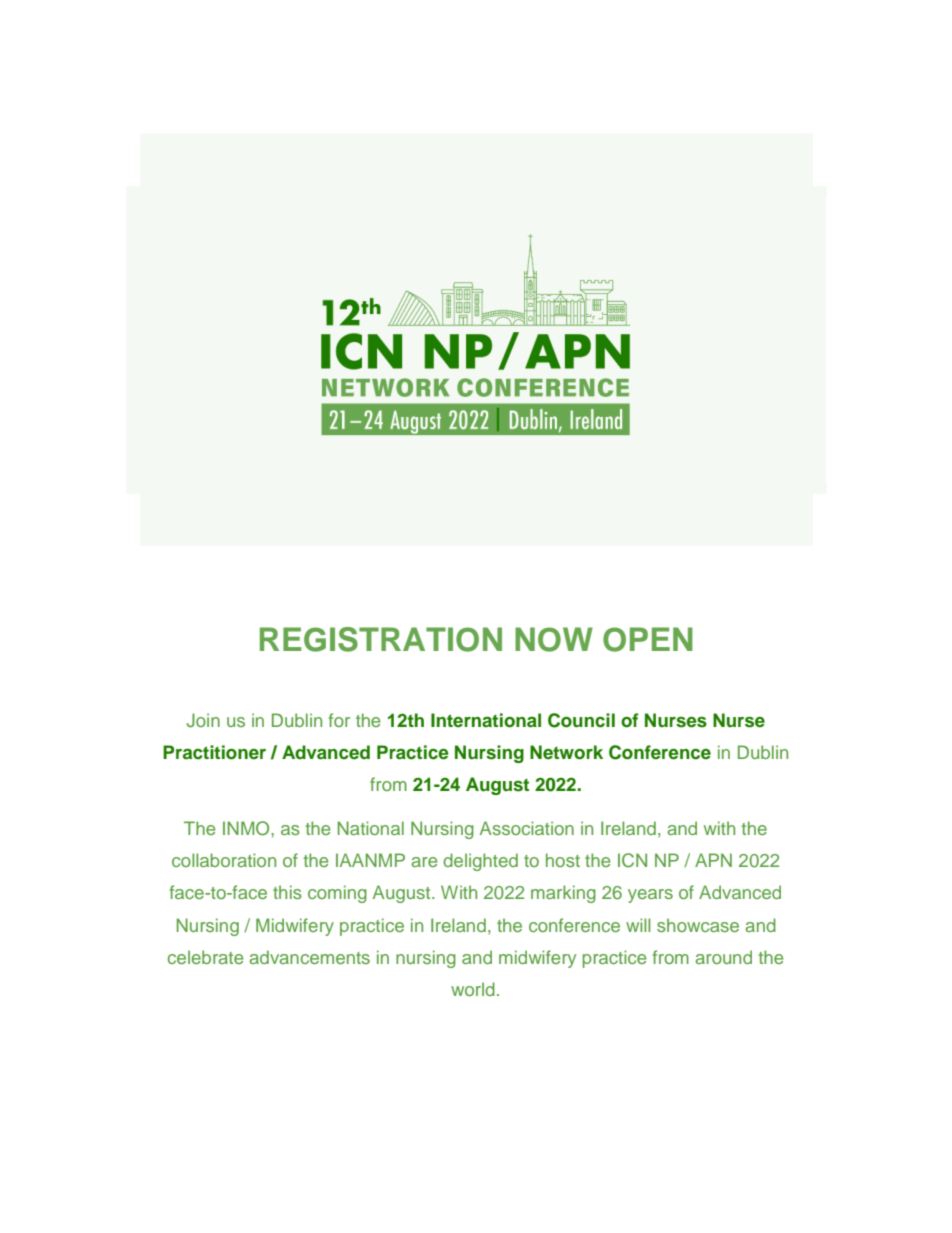 The height and width of the document is (1233, 952). Describe the element at coordinates (287, 892) in the document. I see `this` at that location.
